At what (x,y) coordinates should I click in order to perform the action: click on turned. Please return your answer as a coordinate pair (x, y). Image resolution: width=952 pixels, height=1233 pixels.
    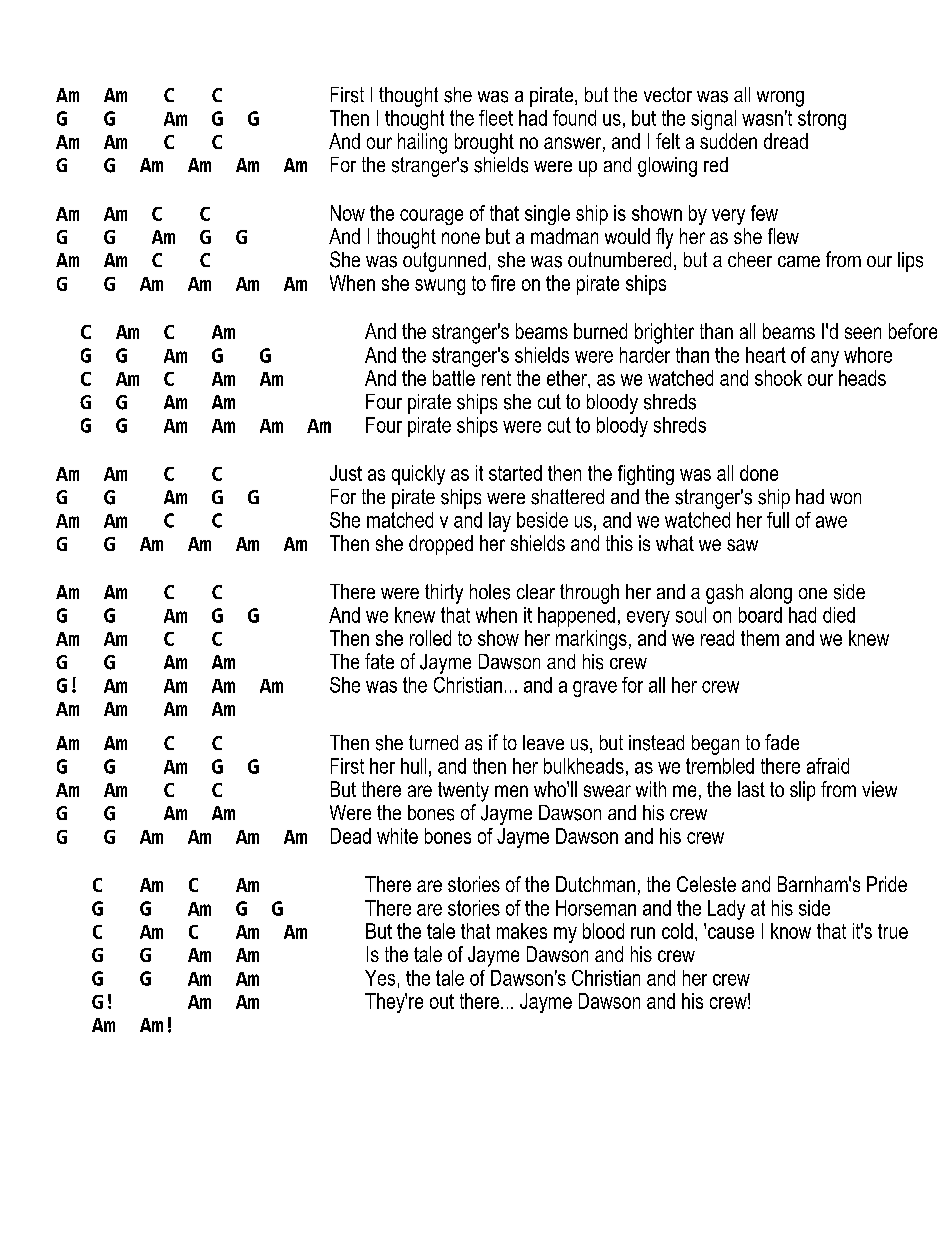
    Looking at the image, I should click on (433, 742).
